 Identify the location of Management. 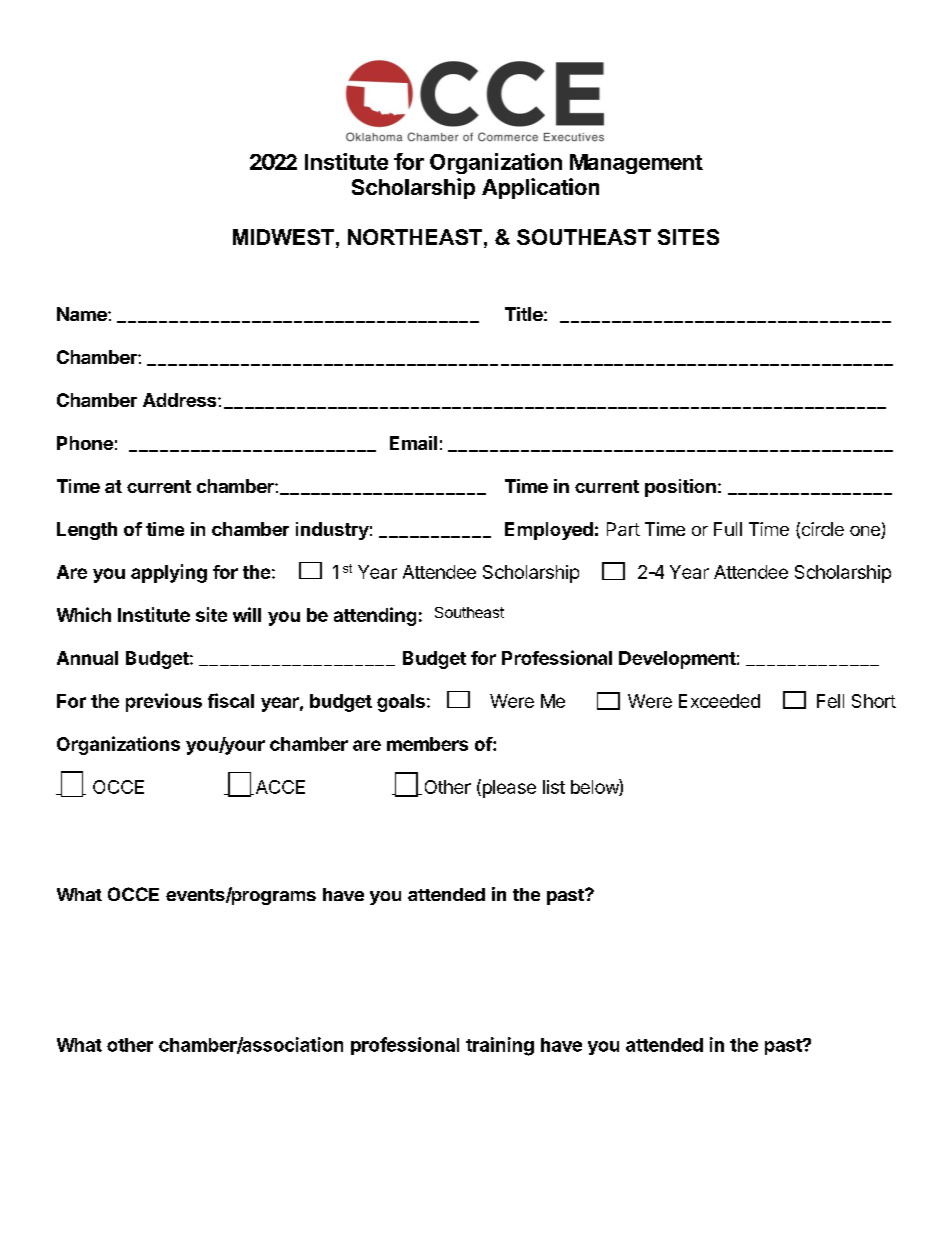
(636, 164).
